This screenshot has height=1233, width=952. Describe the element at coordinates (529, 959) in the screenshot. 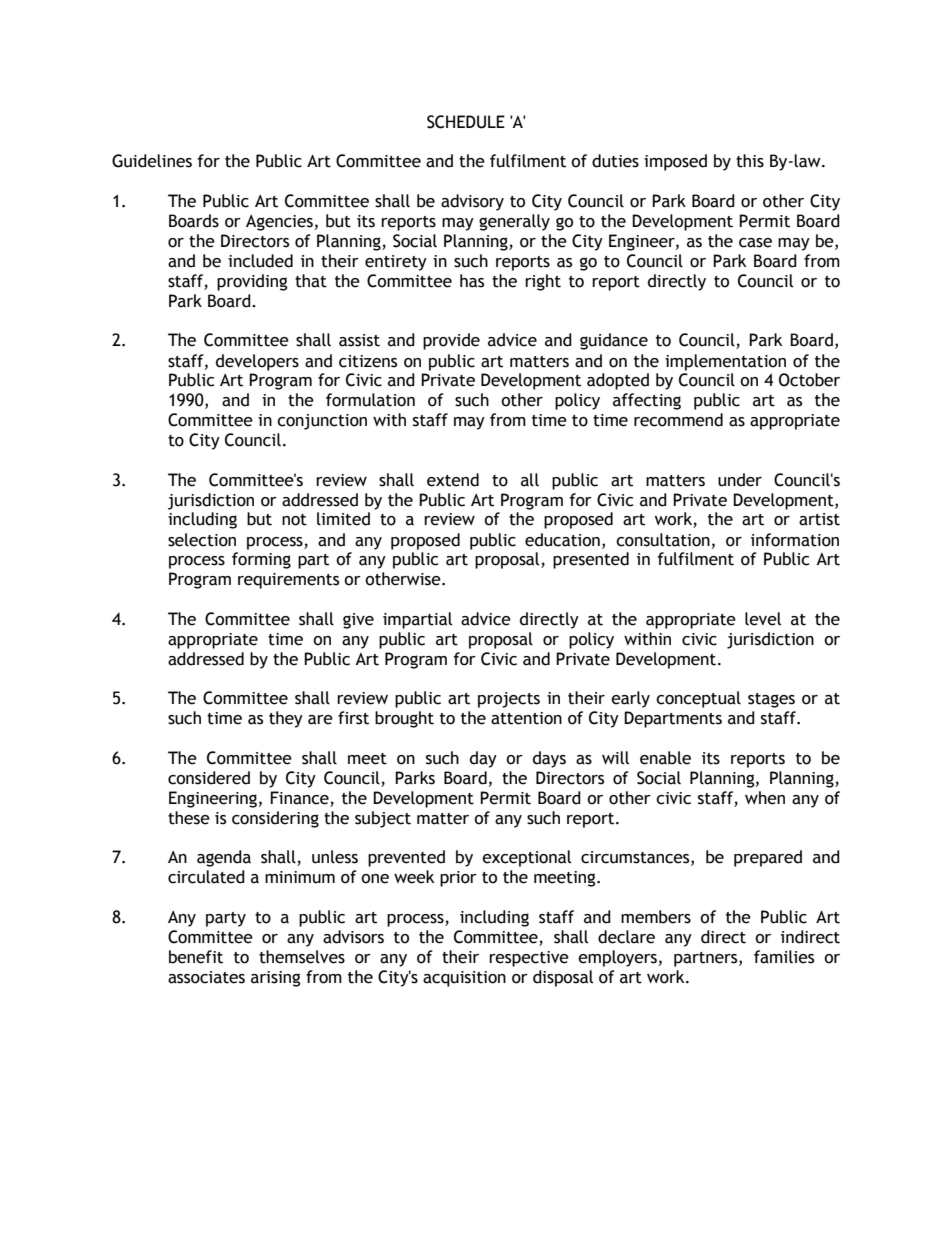

I see `respective` at that location.
